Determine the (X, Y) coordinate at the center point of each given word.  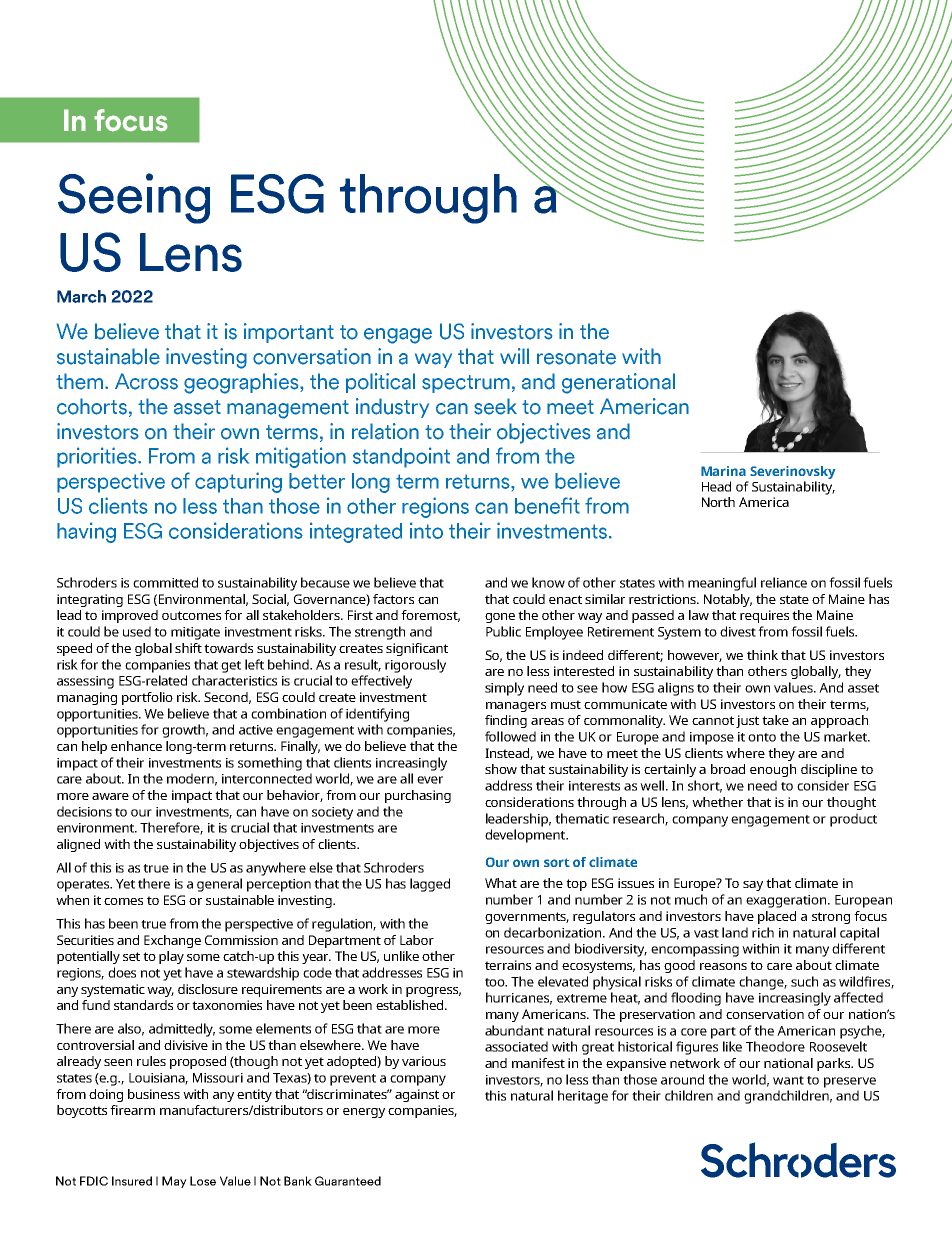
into (426, 530)
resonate (576, 357)
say (753, 886)
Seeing (134, 198)
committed (165, 582)
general (219, 885)
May (174, 1182)
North (718, 502)
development (526, 836)
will (514, 356)
